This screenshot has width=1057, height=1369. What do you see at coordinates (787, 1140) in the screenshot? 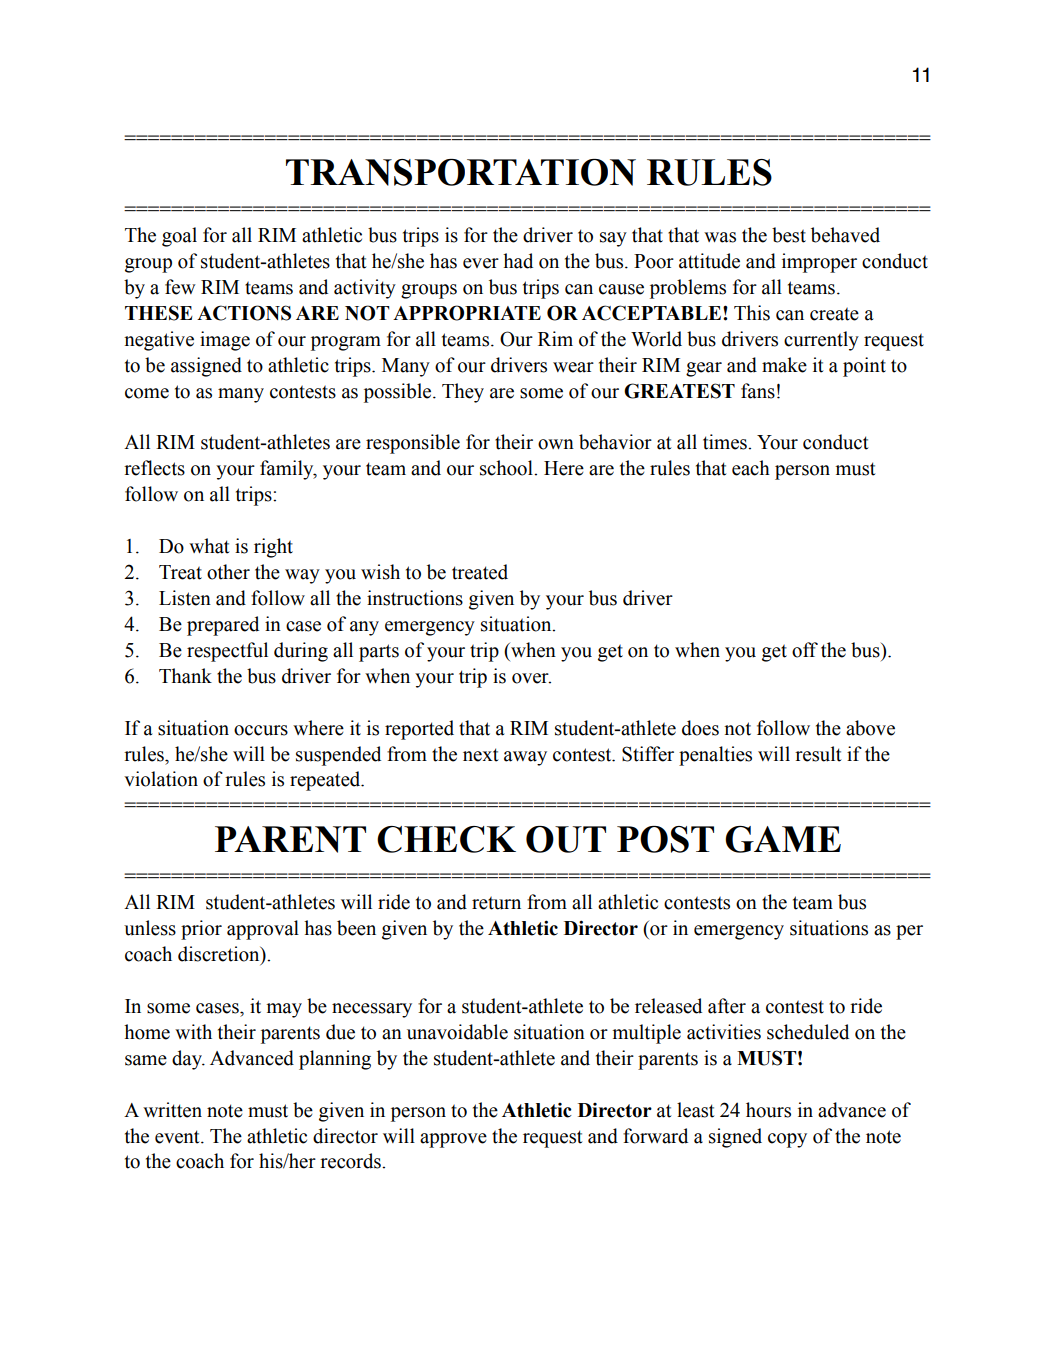
I see `copy` at bounding box center [787, 1140].
